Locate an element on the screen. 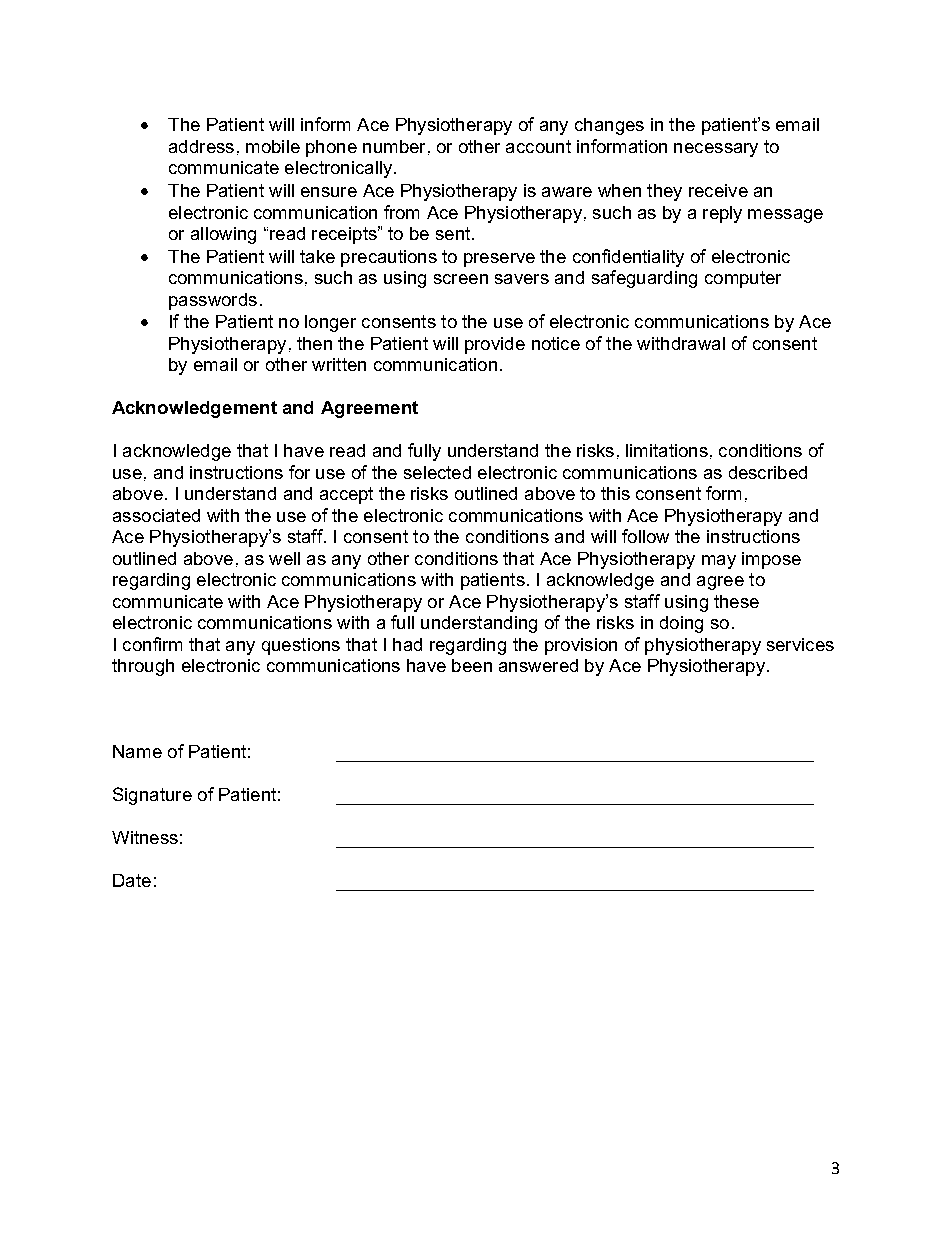 This screenshot has width=952, height=1233. necessary is located at coordinates (716, 150).
